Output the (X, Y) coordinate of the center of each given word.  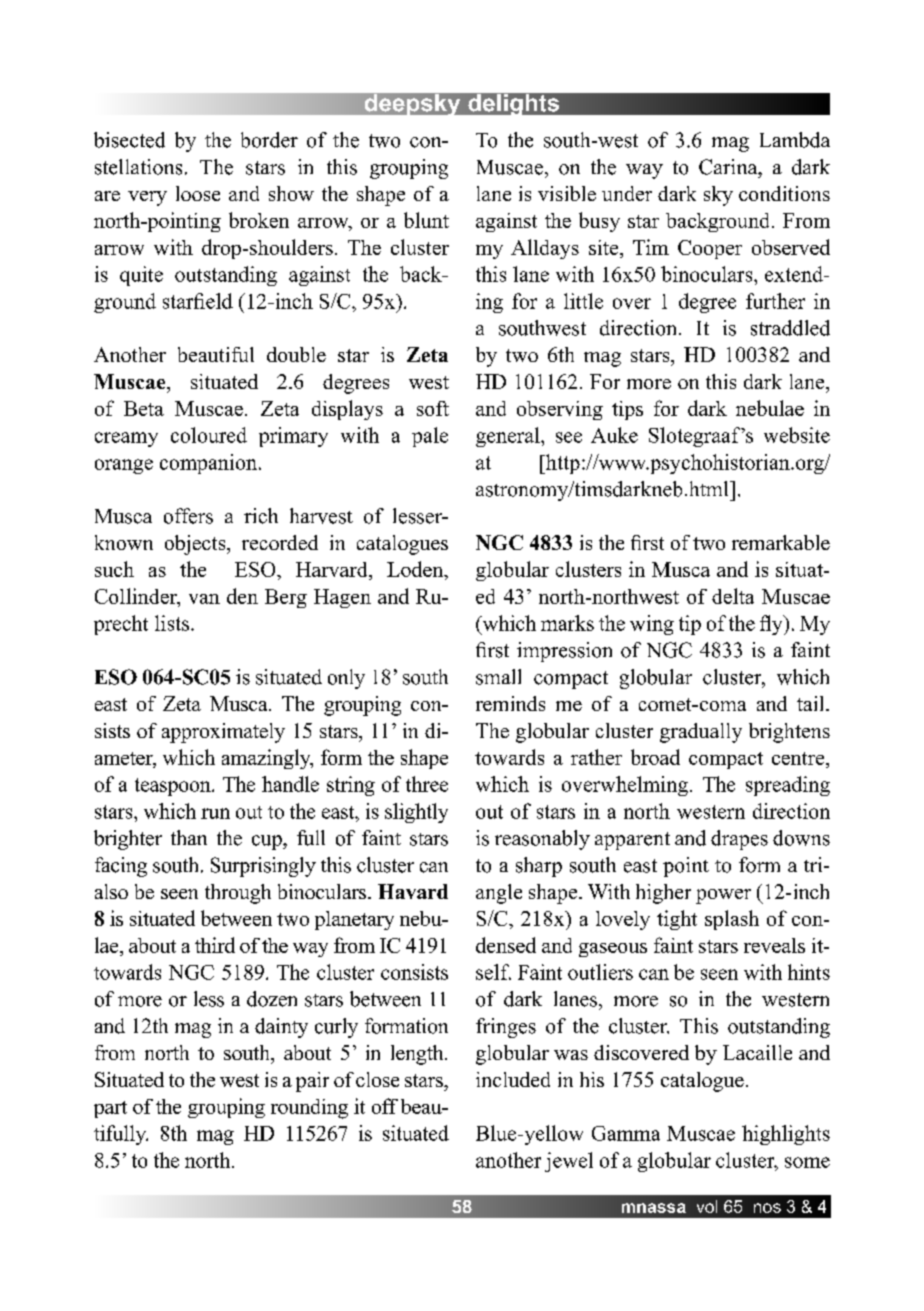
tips (627, 410)
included (513, 1079)
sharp (539, 867)
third (215, 945)
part (110, 1109)
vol (707, 1206)
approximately (223, 733)
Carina (729, 167)
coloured (209, 435)
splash (732, 920)
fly (772, 625)
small (498, 677)
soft (433, 408)
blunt (426, 220)
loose (198, 193)
